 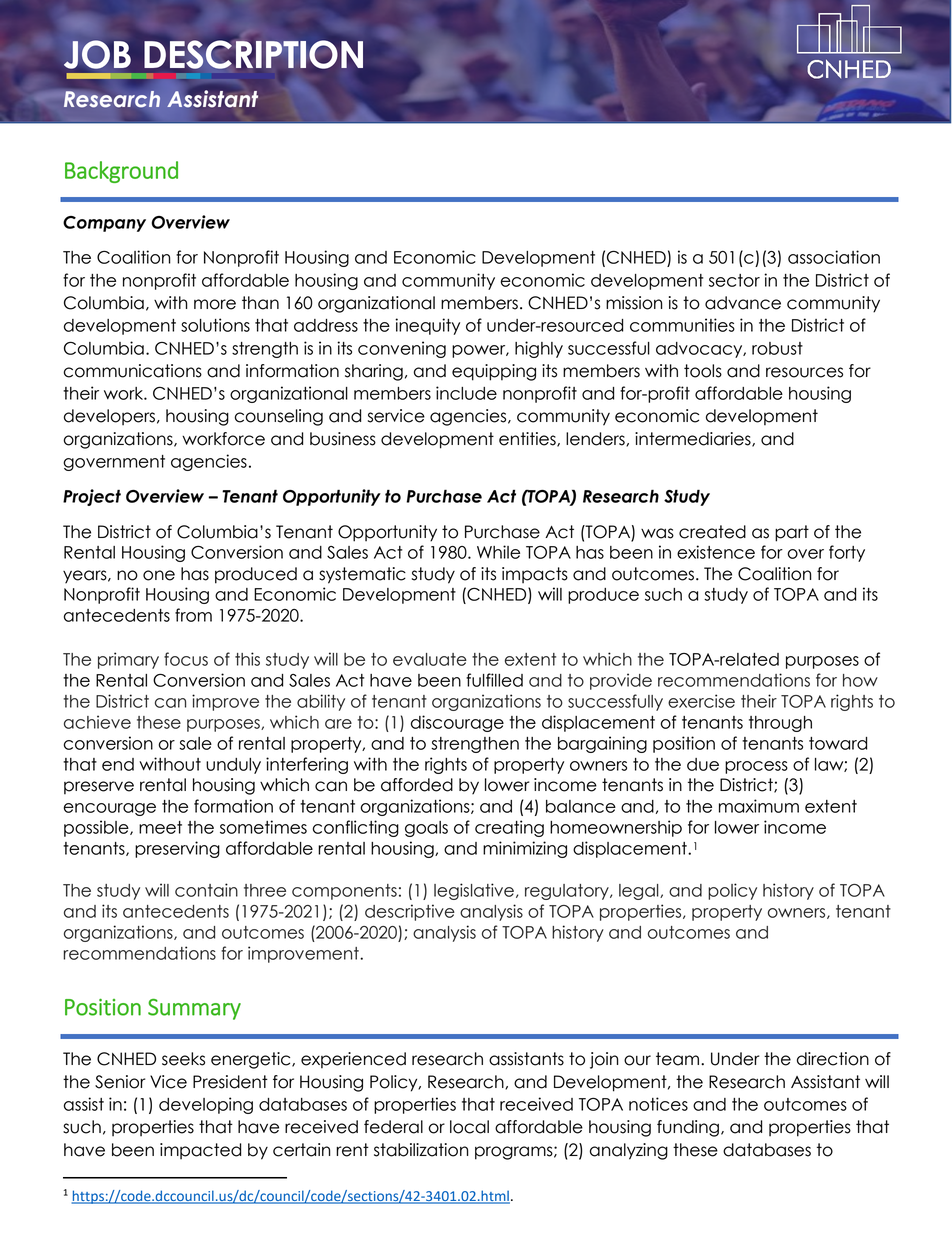 I want to click on inequity, so click(x=427, y=326).
